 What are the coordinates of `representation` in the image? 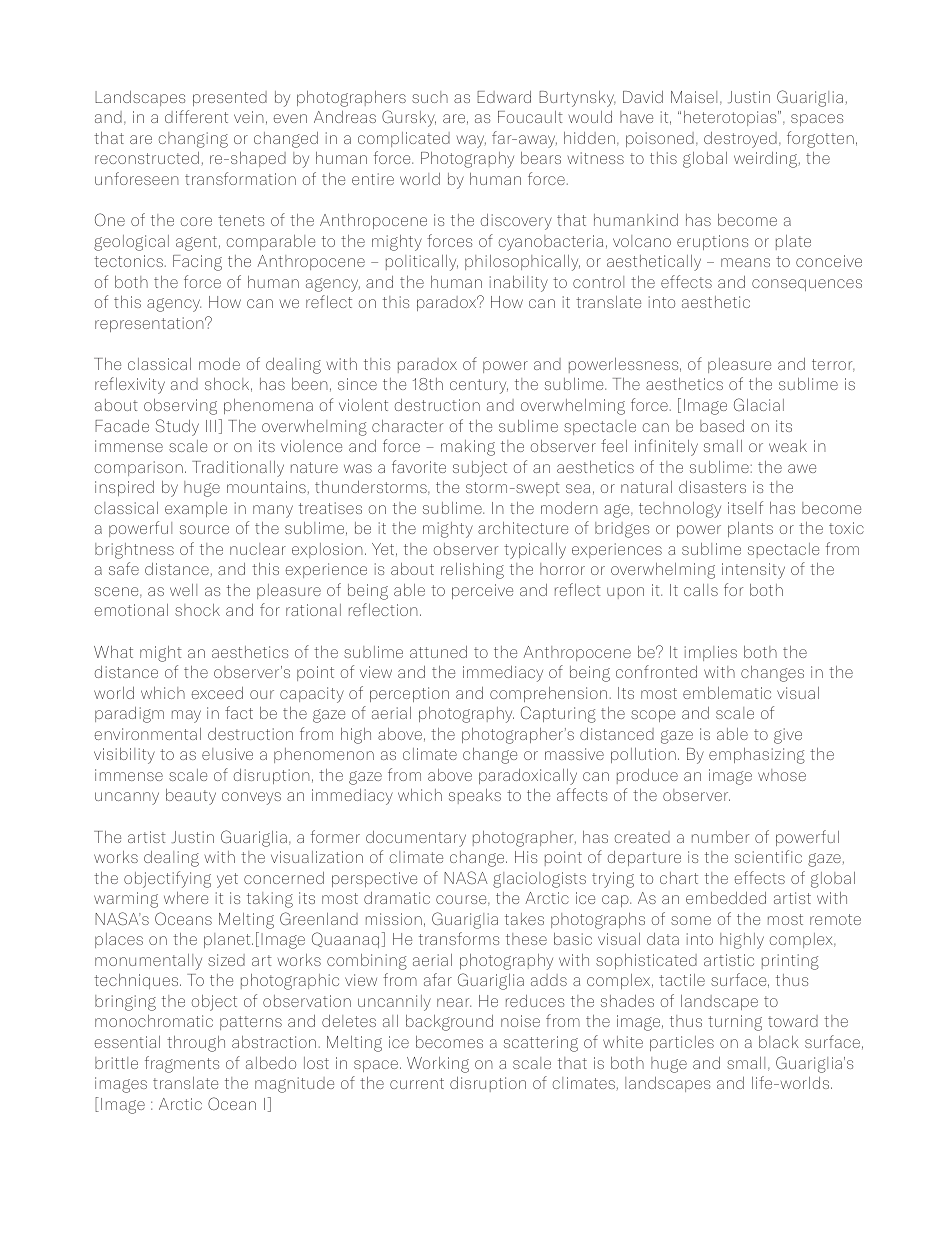 It's located at (150, 324).
